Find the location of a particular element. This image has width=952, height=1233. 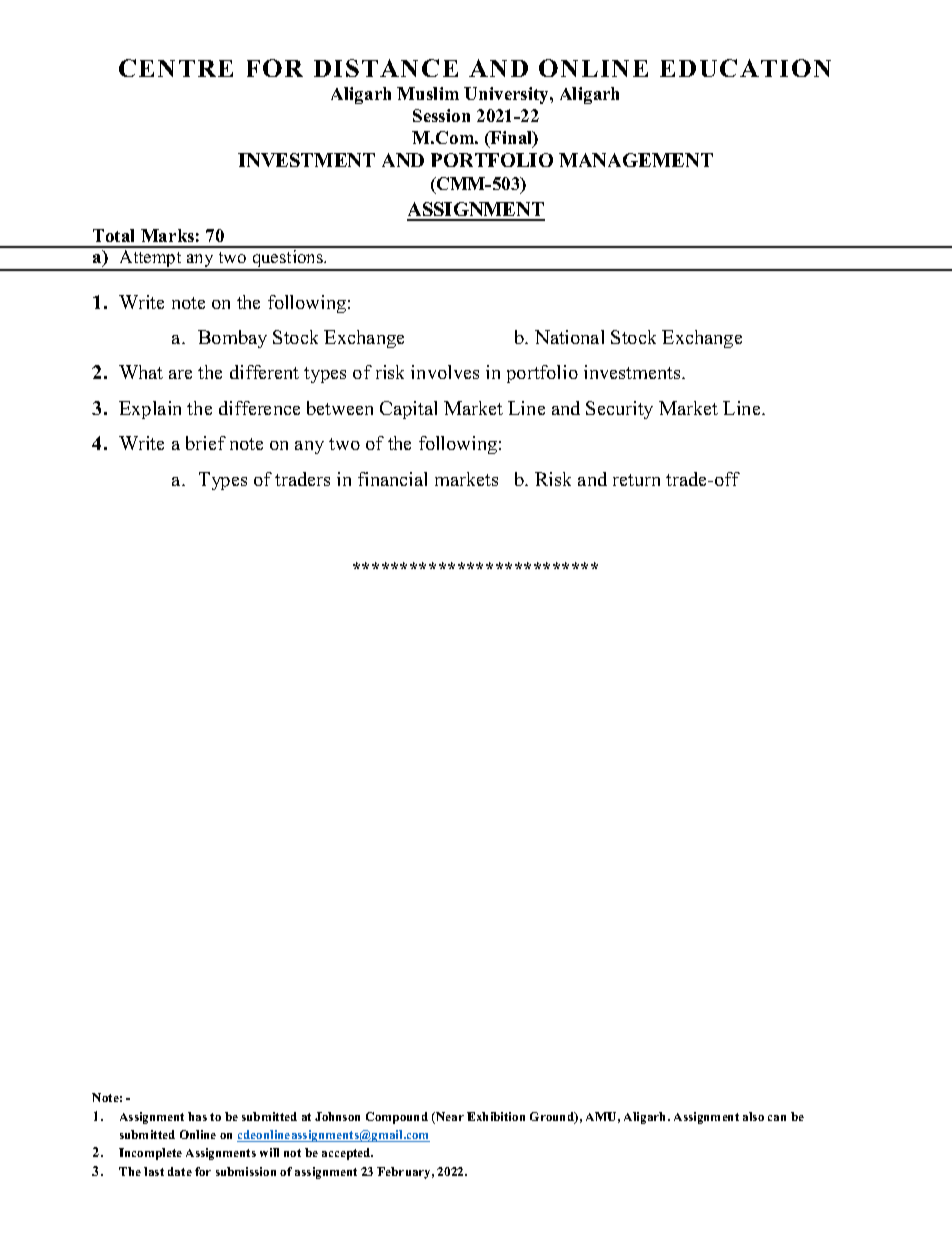

has is located at coordinates (197, 1116).
